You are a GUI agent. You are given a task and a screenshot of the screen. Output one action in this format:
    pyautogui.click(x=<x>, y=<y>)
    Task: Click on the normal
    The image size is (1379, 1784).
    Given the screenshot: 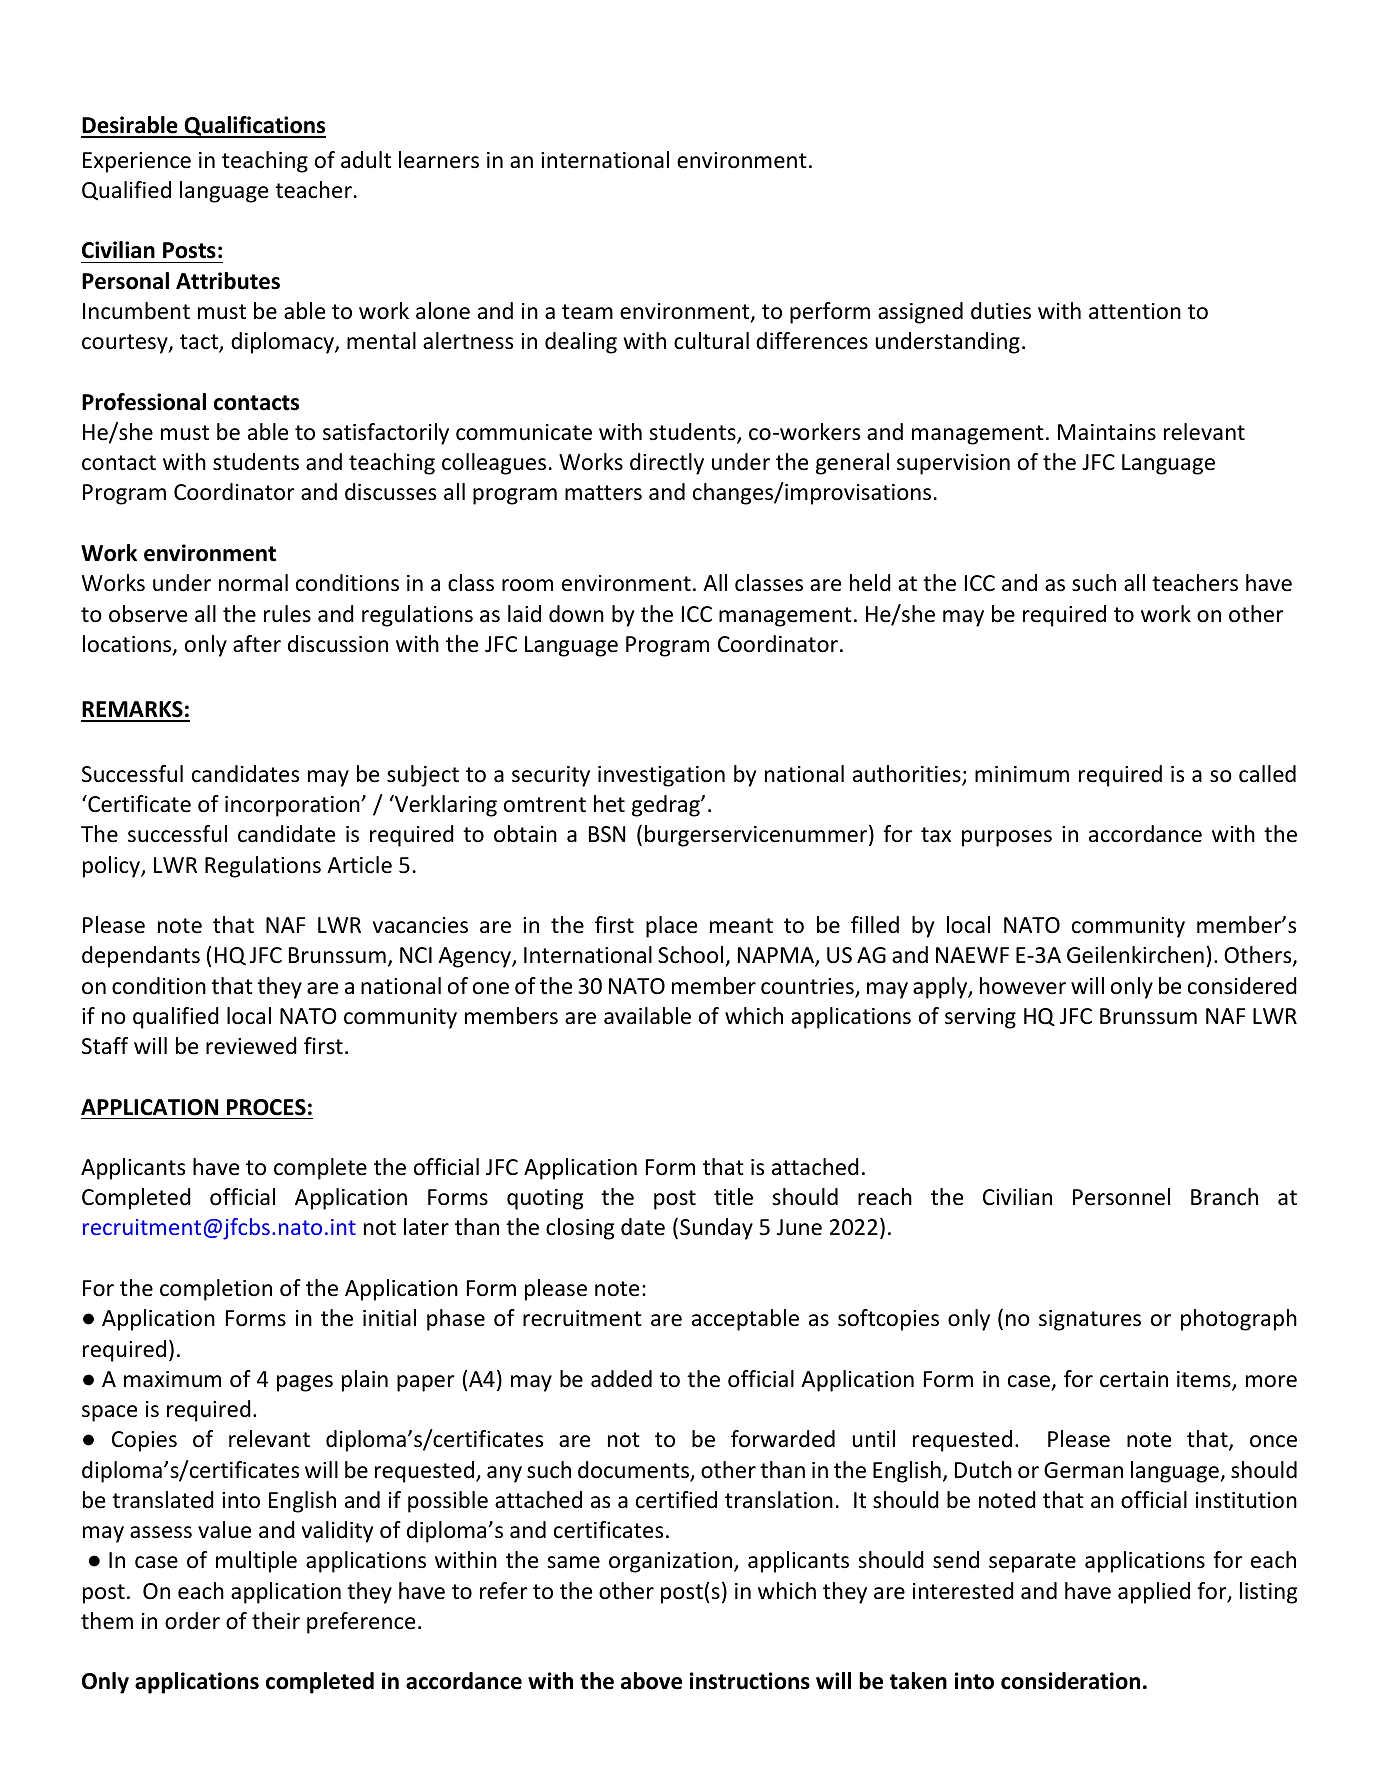 What is the action you would take?
    pyautogui.click(x=253, y=583)
